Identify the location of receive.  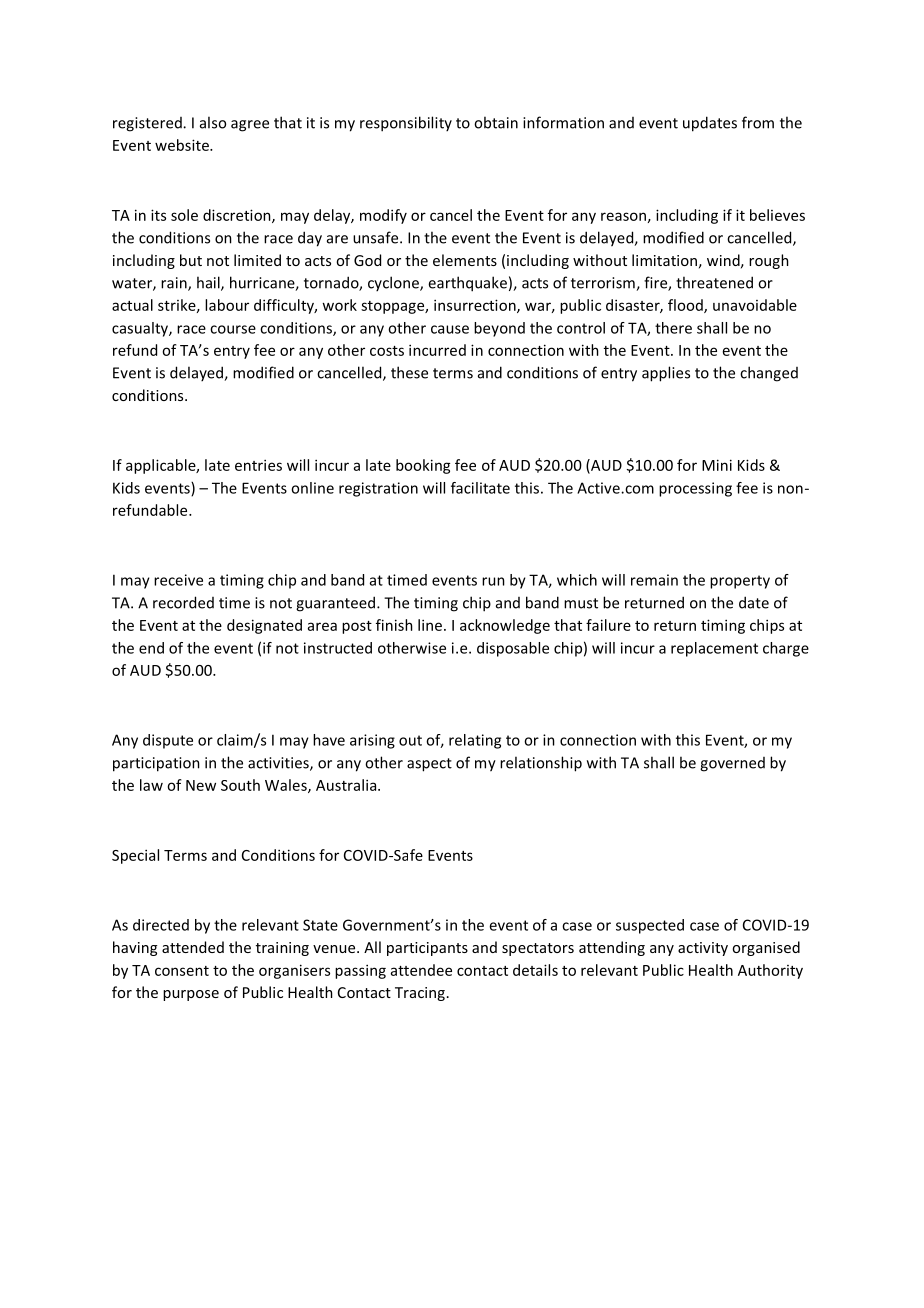
(178, 580).
